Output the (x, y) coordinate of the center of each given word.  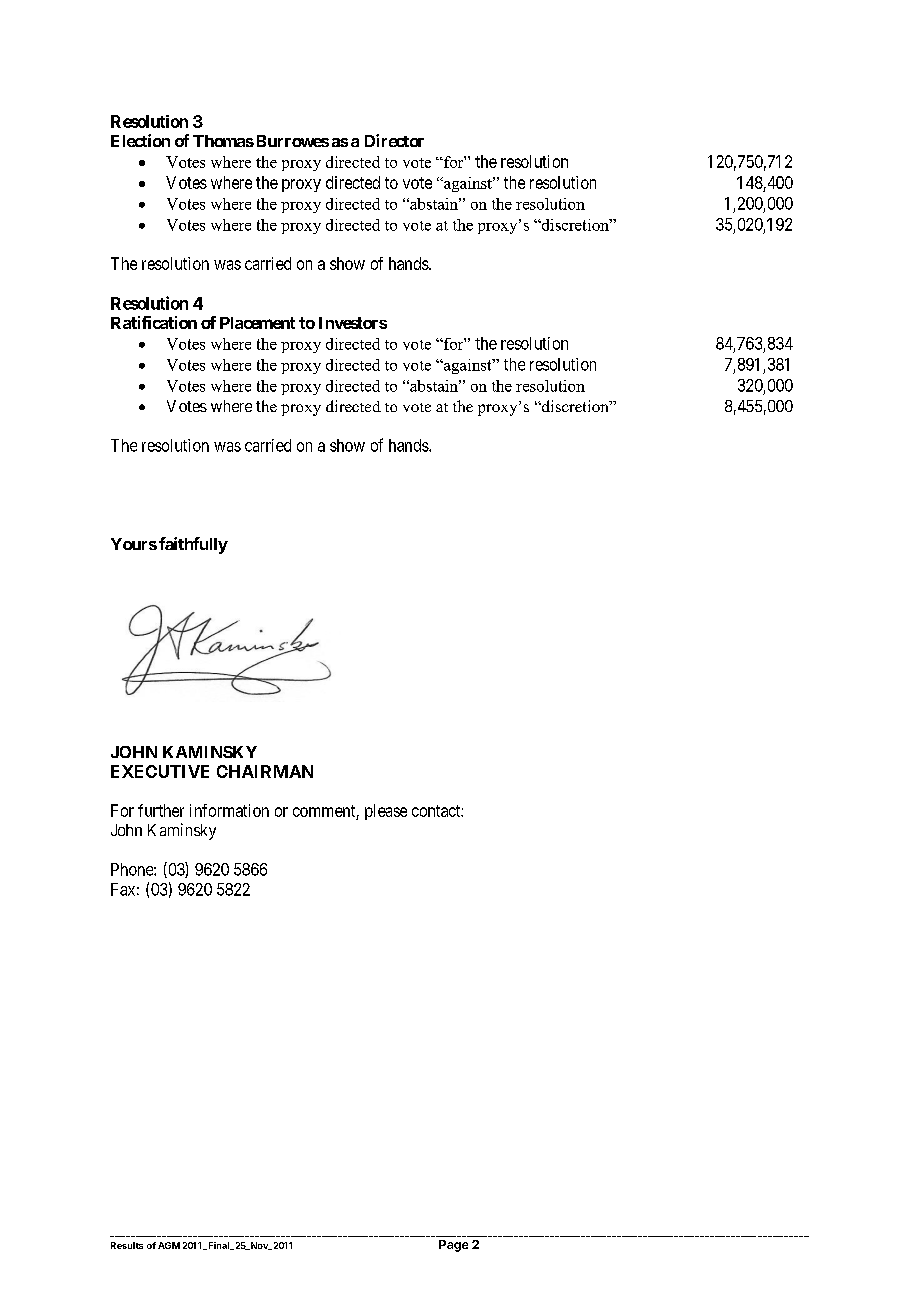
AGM (169, 1245)
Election (140, 140)
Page (453, 1246)
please (386, 812)
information (229, 810)
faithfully (193, 545)
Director (394, 140)
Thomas (223, 141)
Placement (257, 323)
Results (127, 1245)
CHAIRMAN (265, 771)
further (161, 810)
